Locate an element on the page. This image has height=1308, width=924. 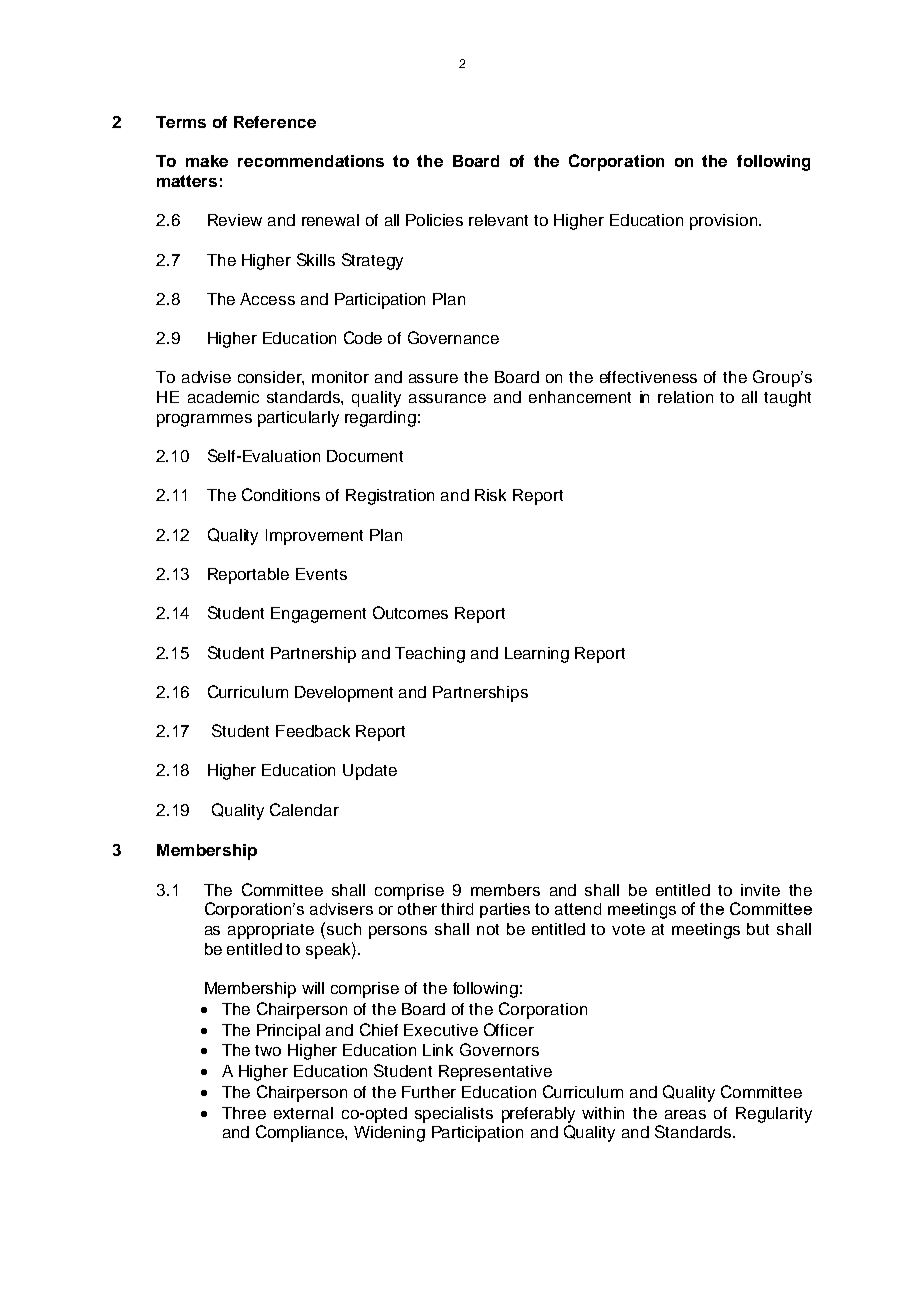
relation is located at coordinates (685, 397).
